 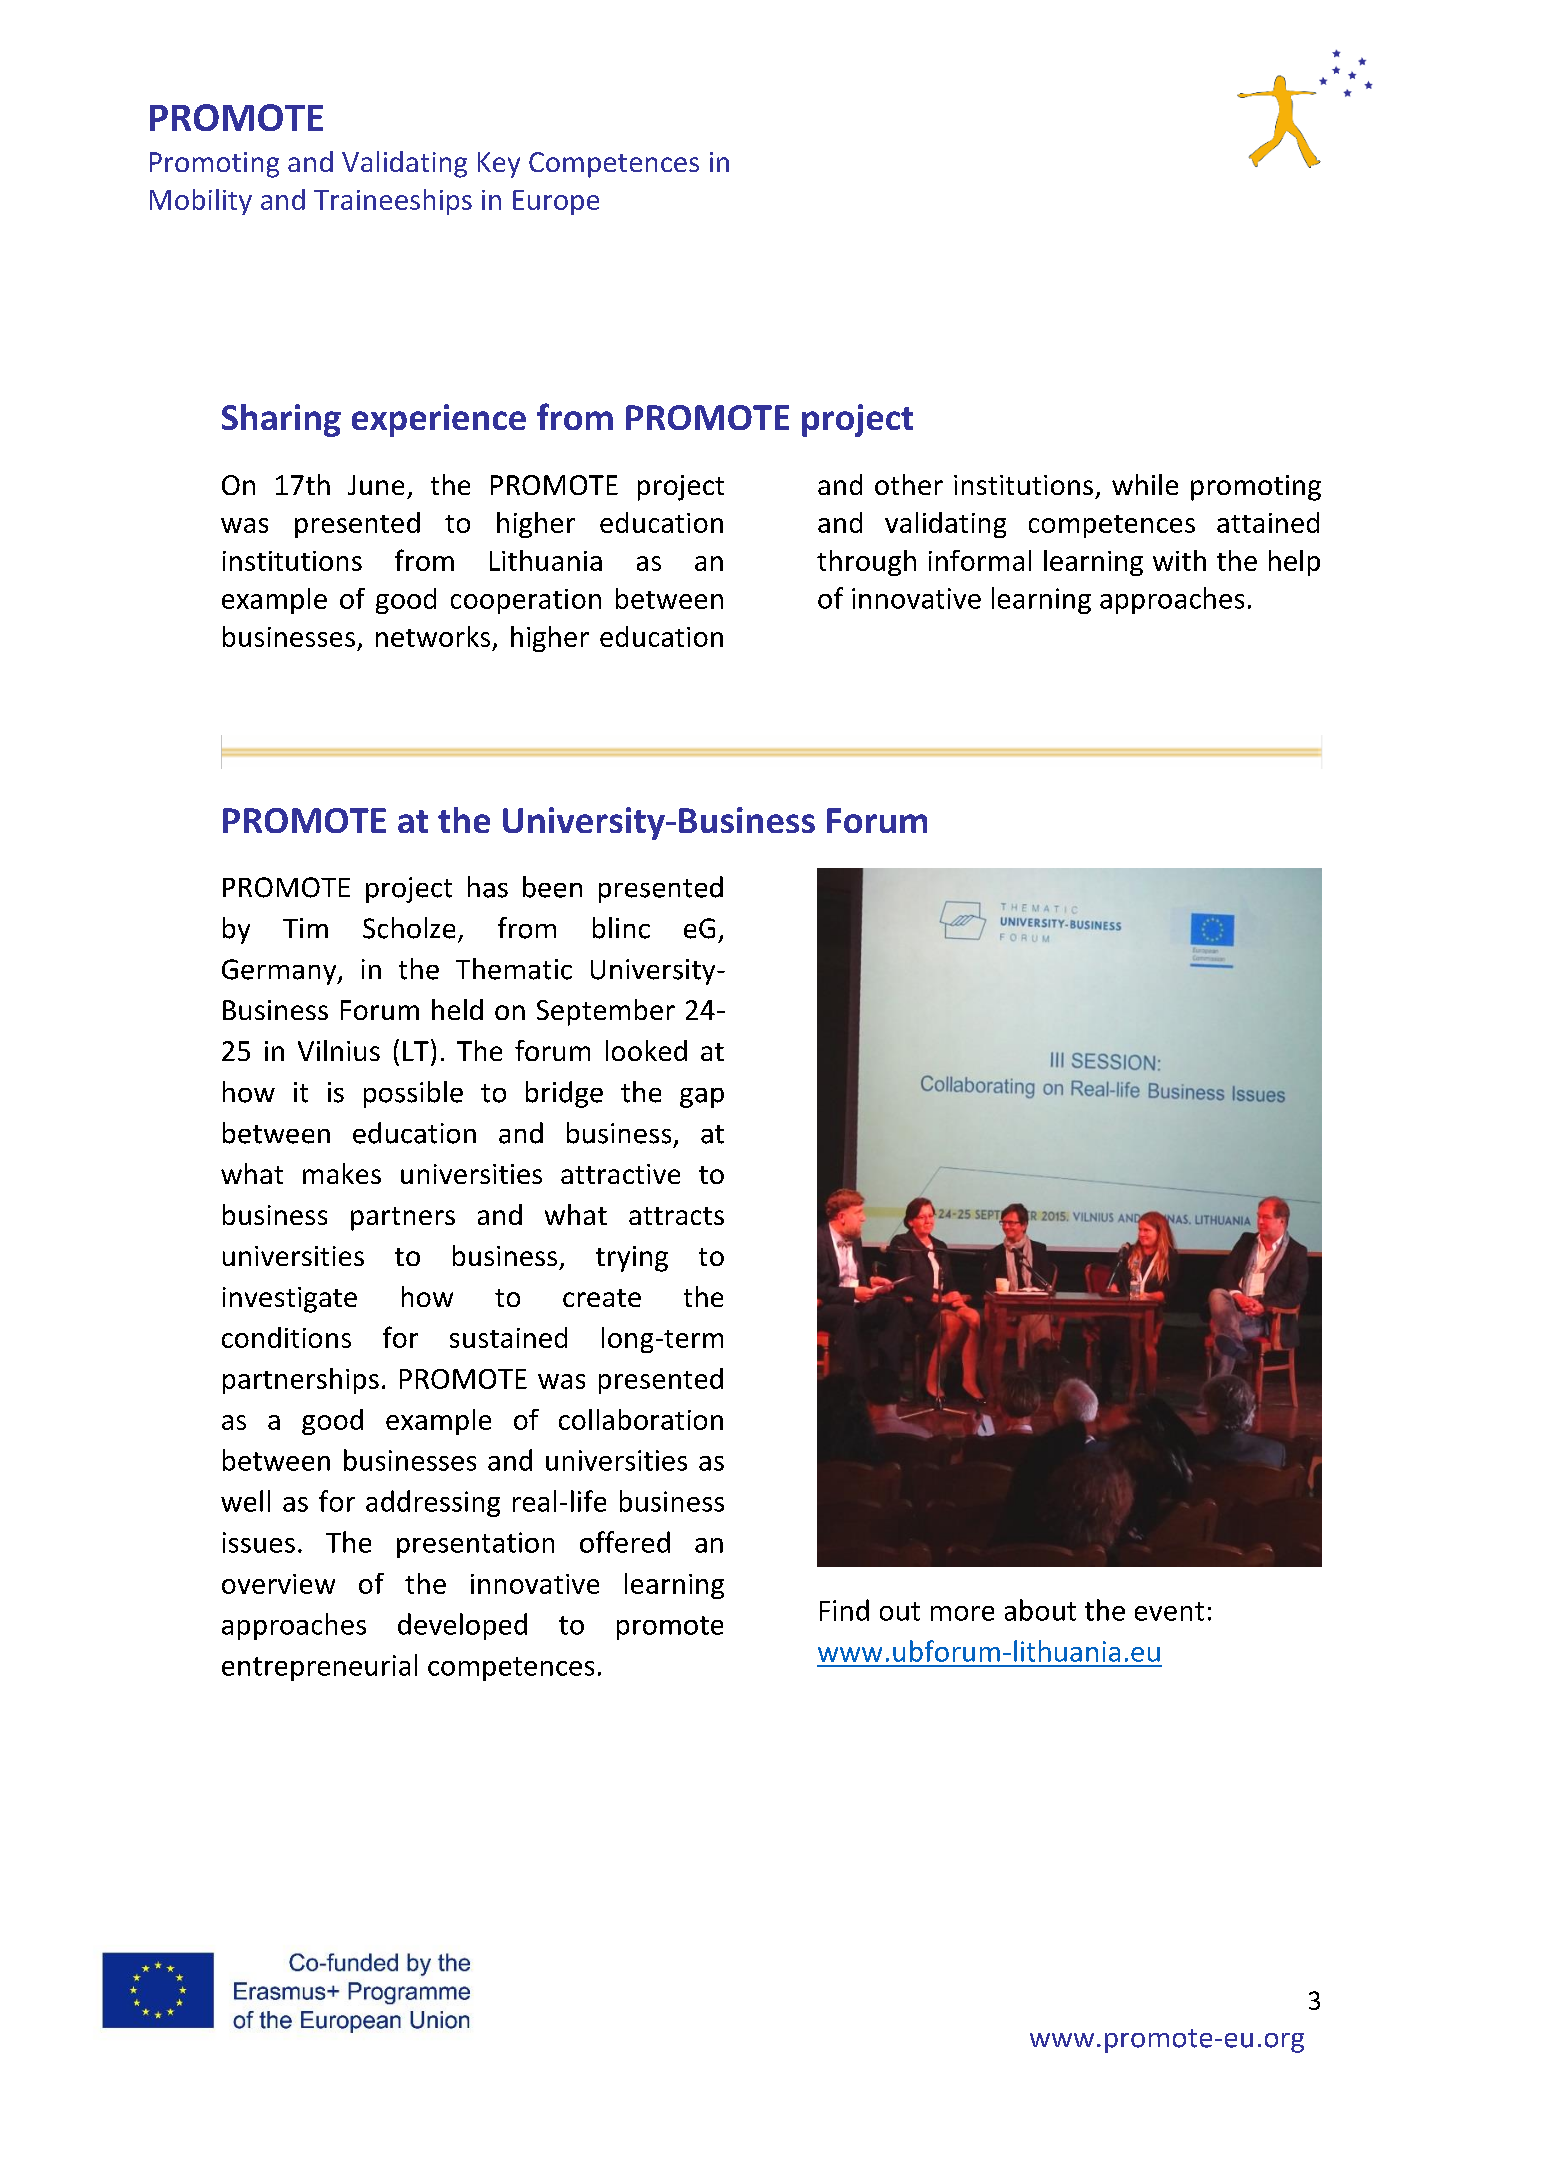 What do you see at coordinates (319, 1667) in the document?
I see `entrepreneurial` at bounding box center [319, 1667].
